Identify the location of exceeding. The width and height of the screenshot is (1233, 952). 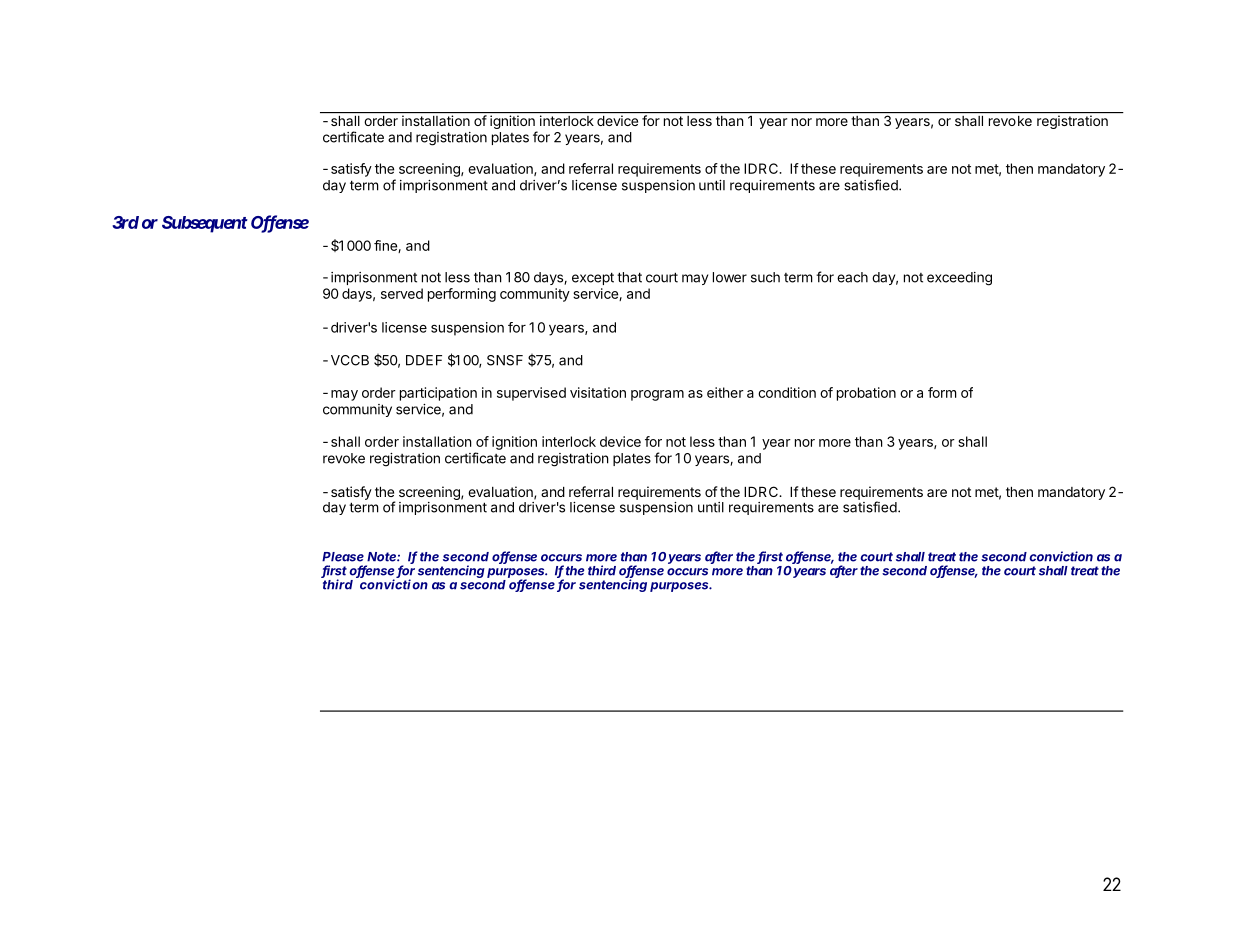
(959, 279).
